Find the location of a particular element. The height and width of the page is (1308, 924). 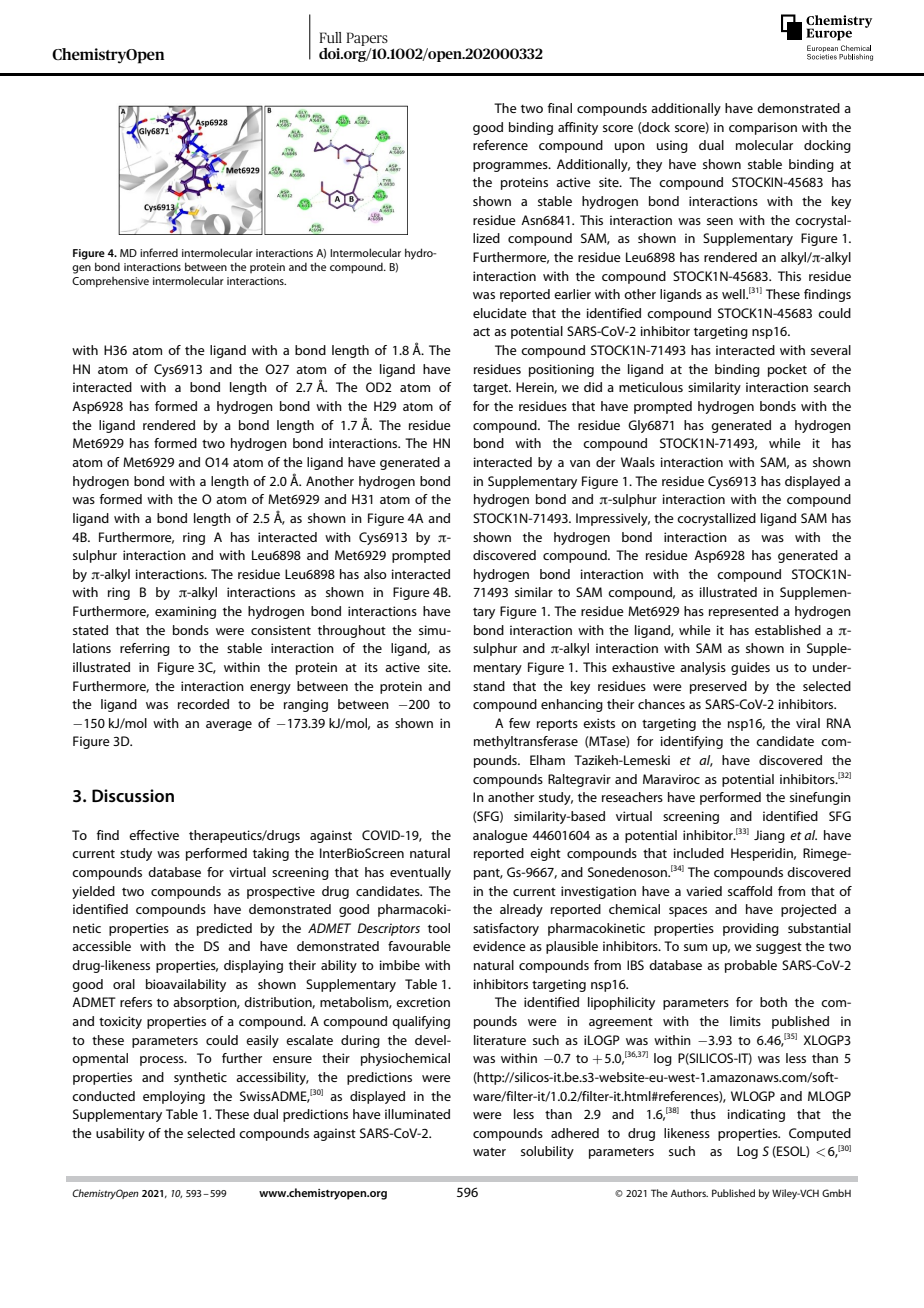

analogue is located at coordinates (500, 836).
